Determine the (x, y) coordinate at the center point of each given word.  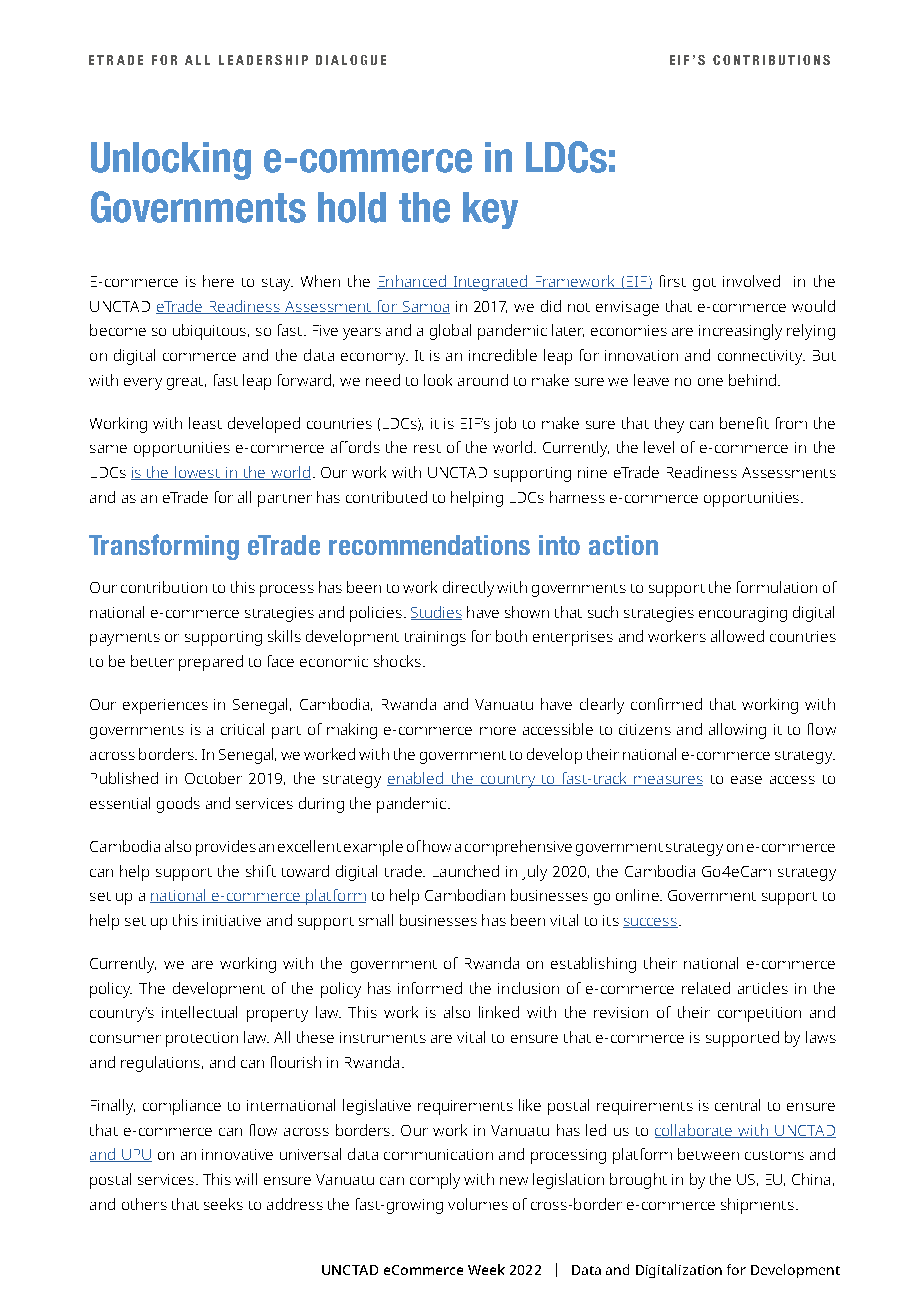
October (213, 778)
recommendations (429, 545)
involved (751, 281)
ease (746, 780)
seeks (223, 1204)
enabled (416, 779)
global (450, 332)
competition (759, 1014)
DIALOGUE (351, 60)
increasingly (740, 332)
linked (499, 1012)
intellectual (199, 1012)
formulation (777, 587)
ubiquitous (211, 332)
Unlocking (171, 161)
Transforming (164, 547)
